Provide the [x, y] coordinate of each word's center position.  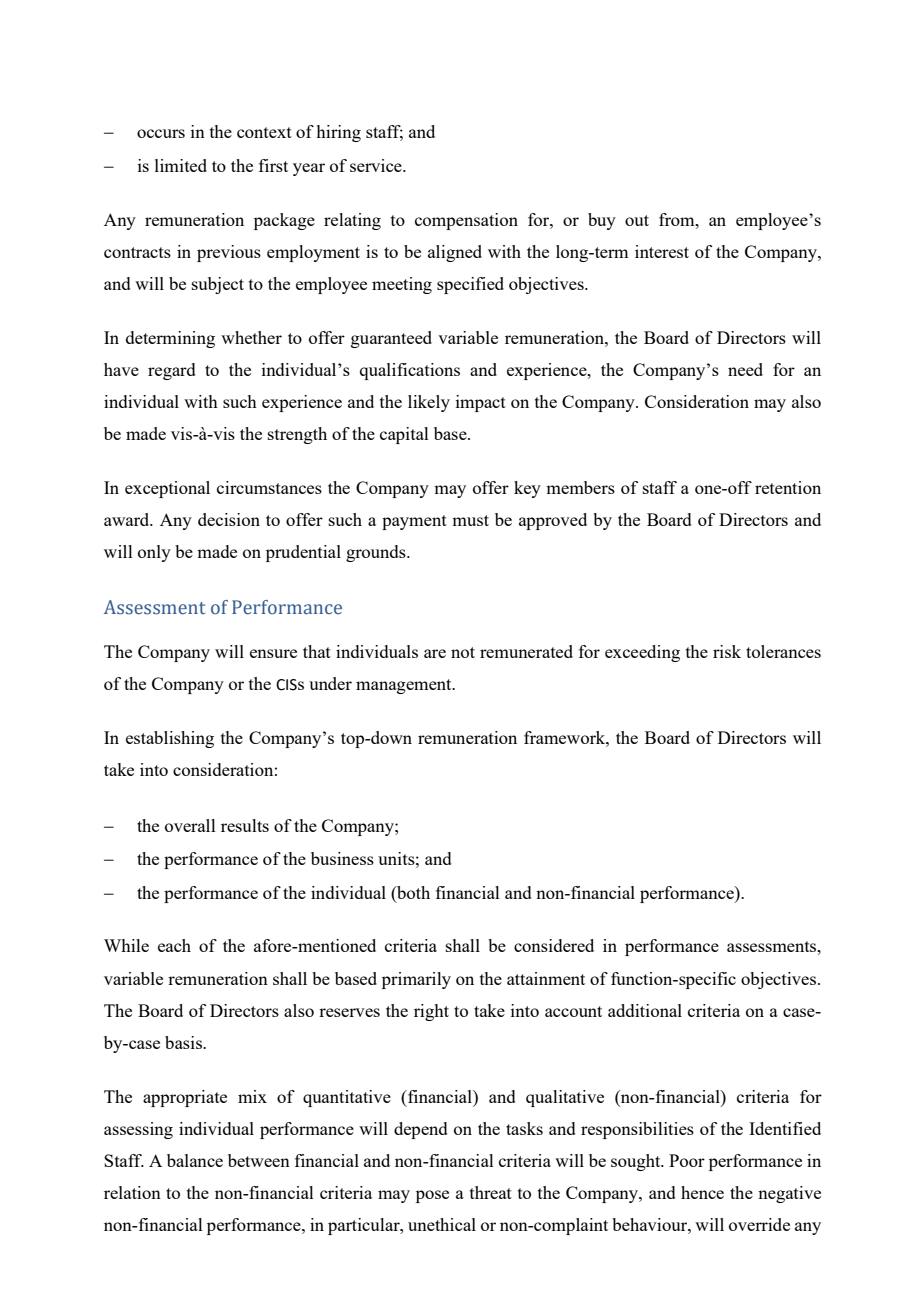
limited [181, 165]
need [745, 369]
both [412, 892]
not [463, 652]
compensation [466, 221]
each [174, 945]
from [678, 219]
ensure [273, 653]
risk [727, 651]
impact [481, 403]
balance [195, 1160]
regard [172, 371]
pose [432, 1196]
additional [645, 1010]
